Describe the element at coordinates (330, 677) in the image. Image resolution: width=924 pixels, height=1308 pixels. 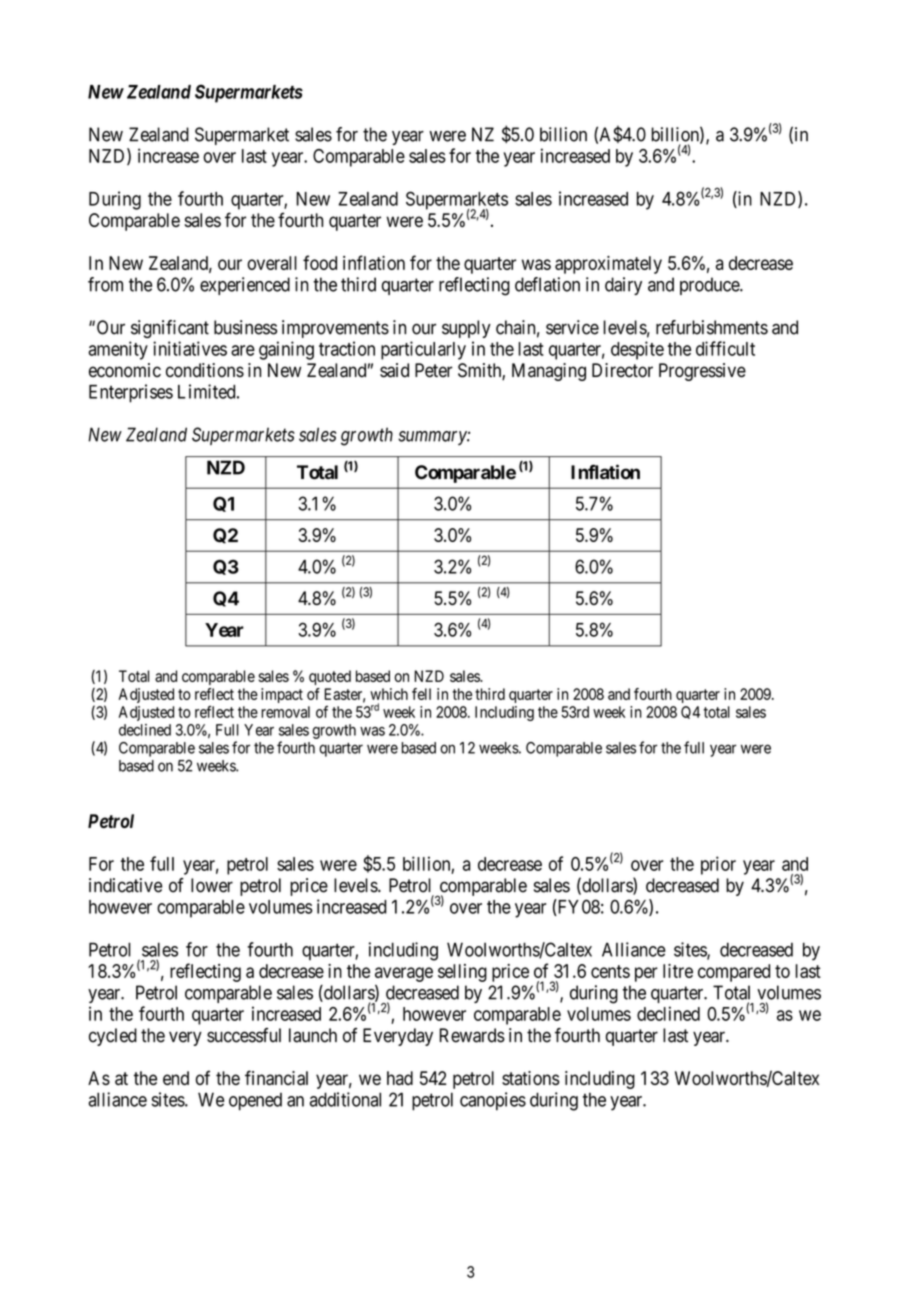
I see `quoted` at that location.
